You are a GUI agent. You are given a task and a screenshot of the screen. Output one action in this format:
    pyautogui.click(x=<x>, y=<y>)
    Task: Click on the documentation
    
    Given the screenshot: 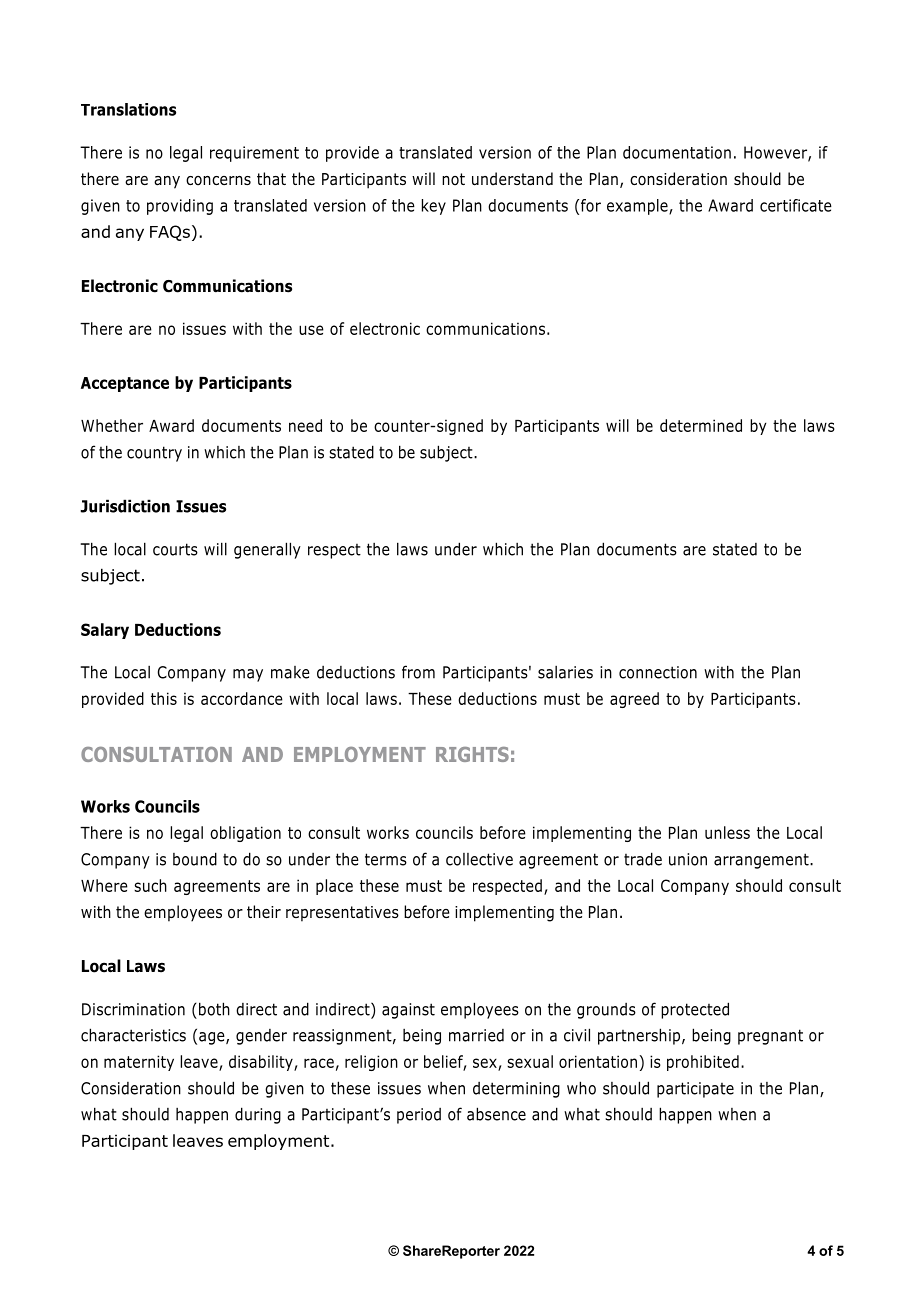 What is the action you would take?
    pyautogui.click(x=677, y=152)
